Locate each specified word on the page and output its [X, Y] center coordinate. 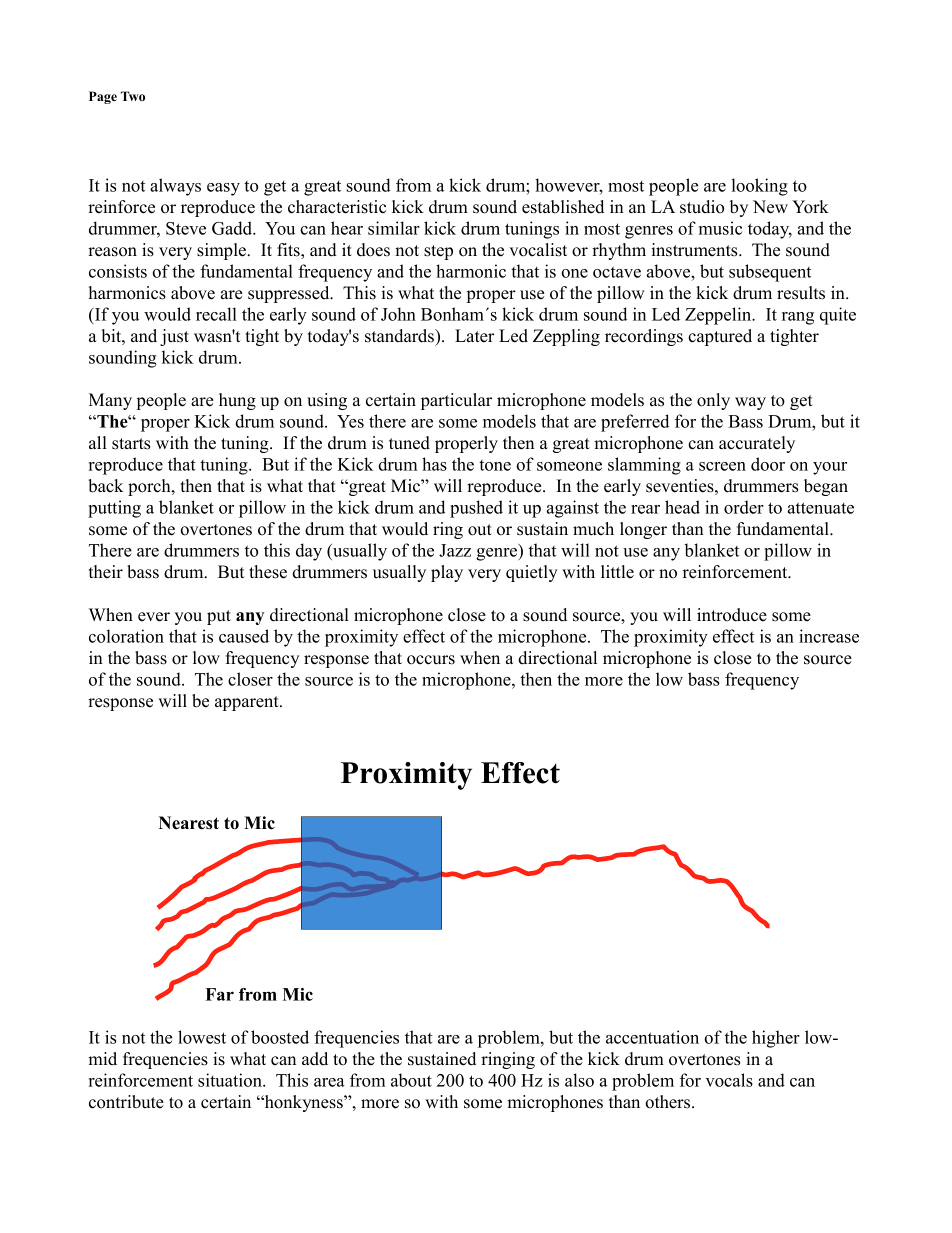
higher [776, 1039]
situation [231, 1080]
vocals [729, 1080]
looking [759, 187]
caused [244, 636]
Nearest [189, 823]
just [174, 337]
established [563, 207]
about [411, 1080]
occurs [431, 660]
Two [133, 96]
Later [474, 336]
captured [720, 337]
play [447, 573]
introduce [732, 615]
